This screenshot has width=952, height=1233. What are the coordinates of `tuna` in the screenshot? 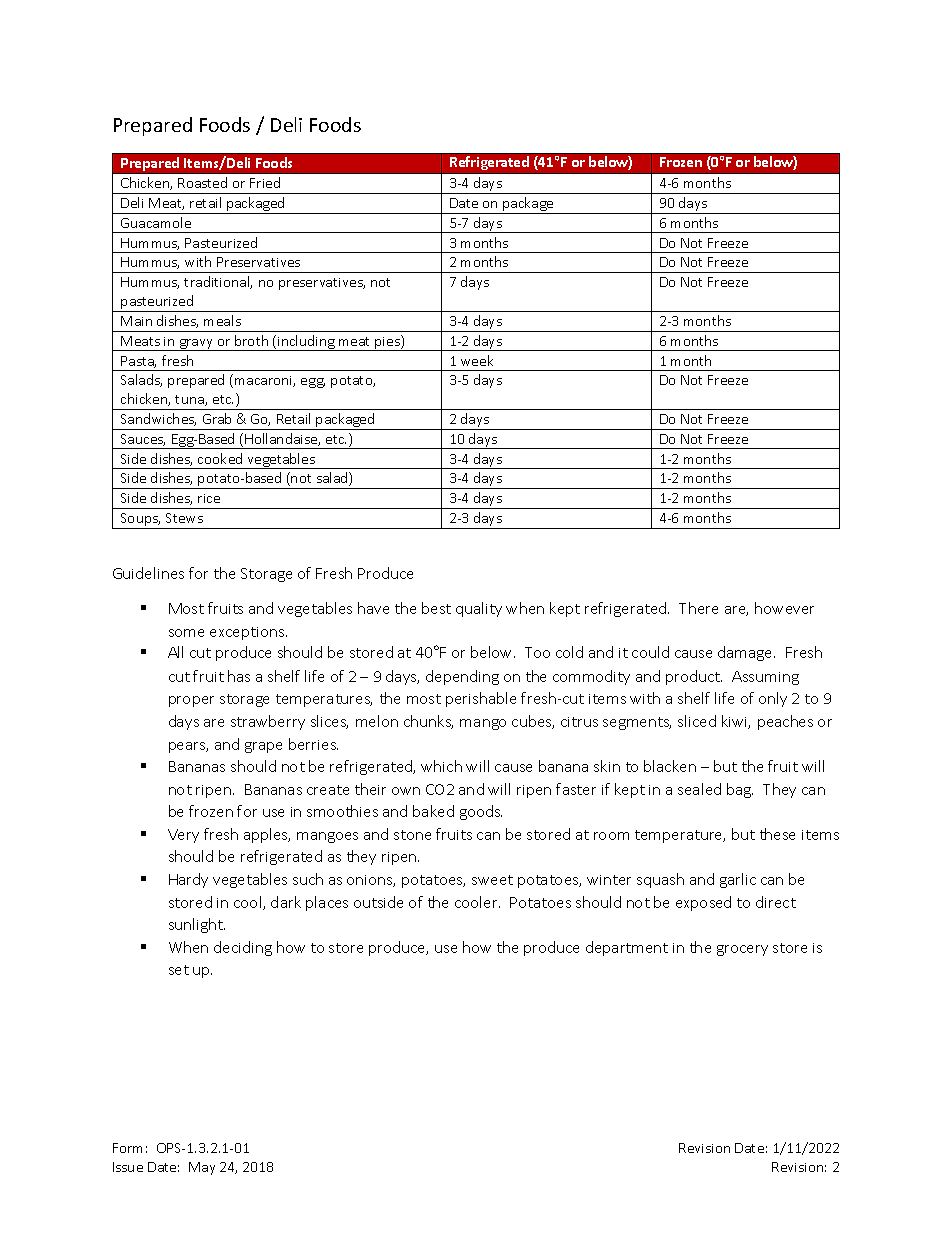 It's located at (190, 400).
